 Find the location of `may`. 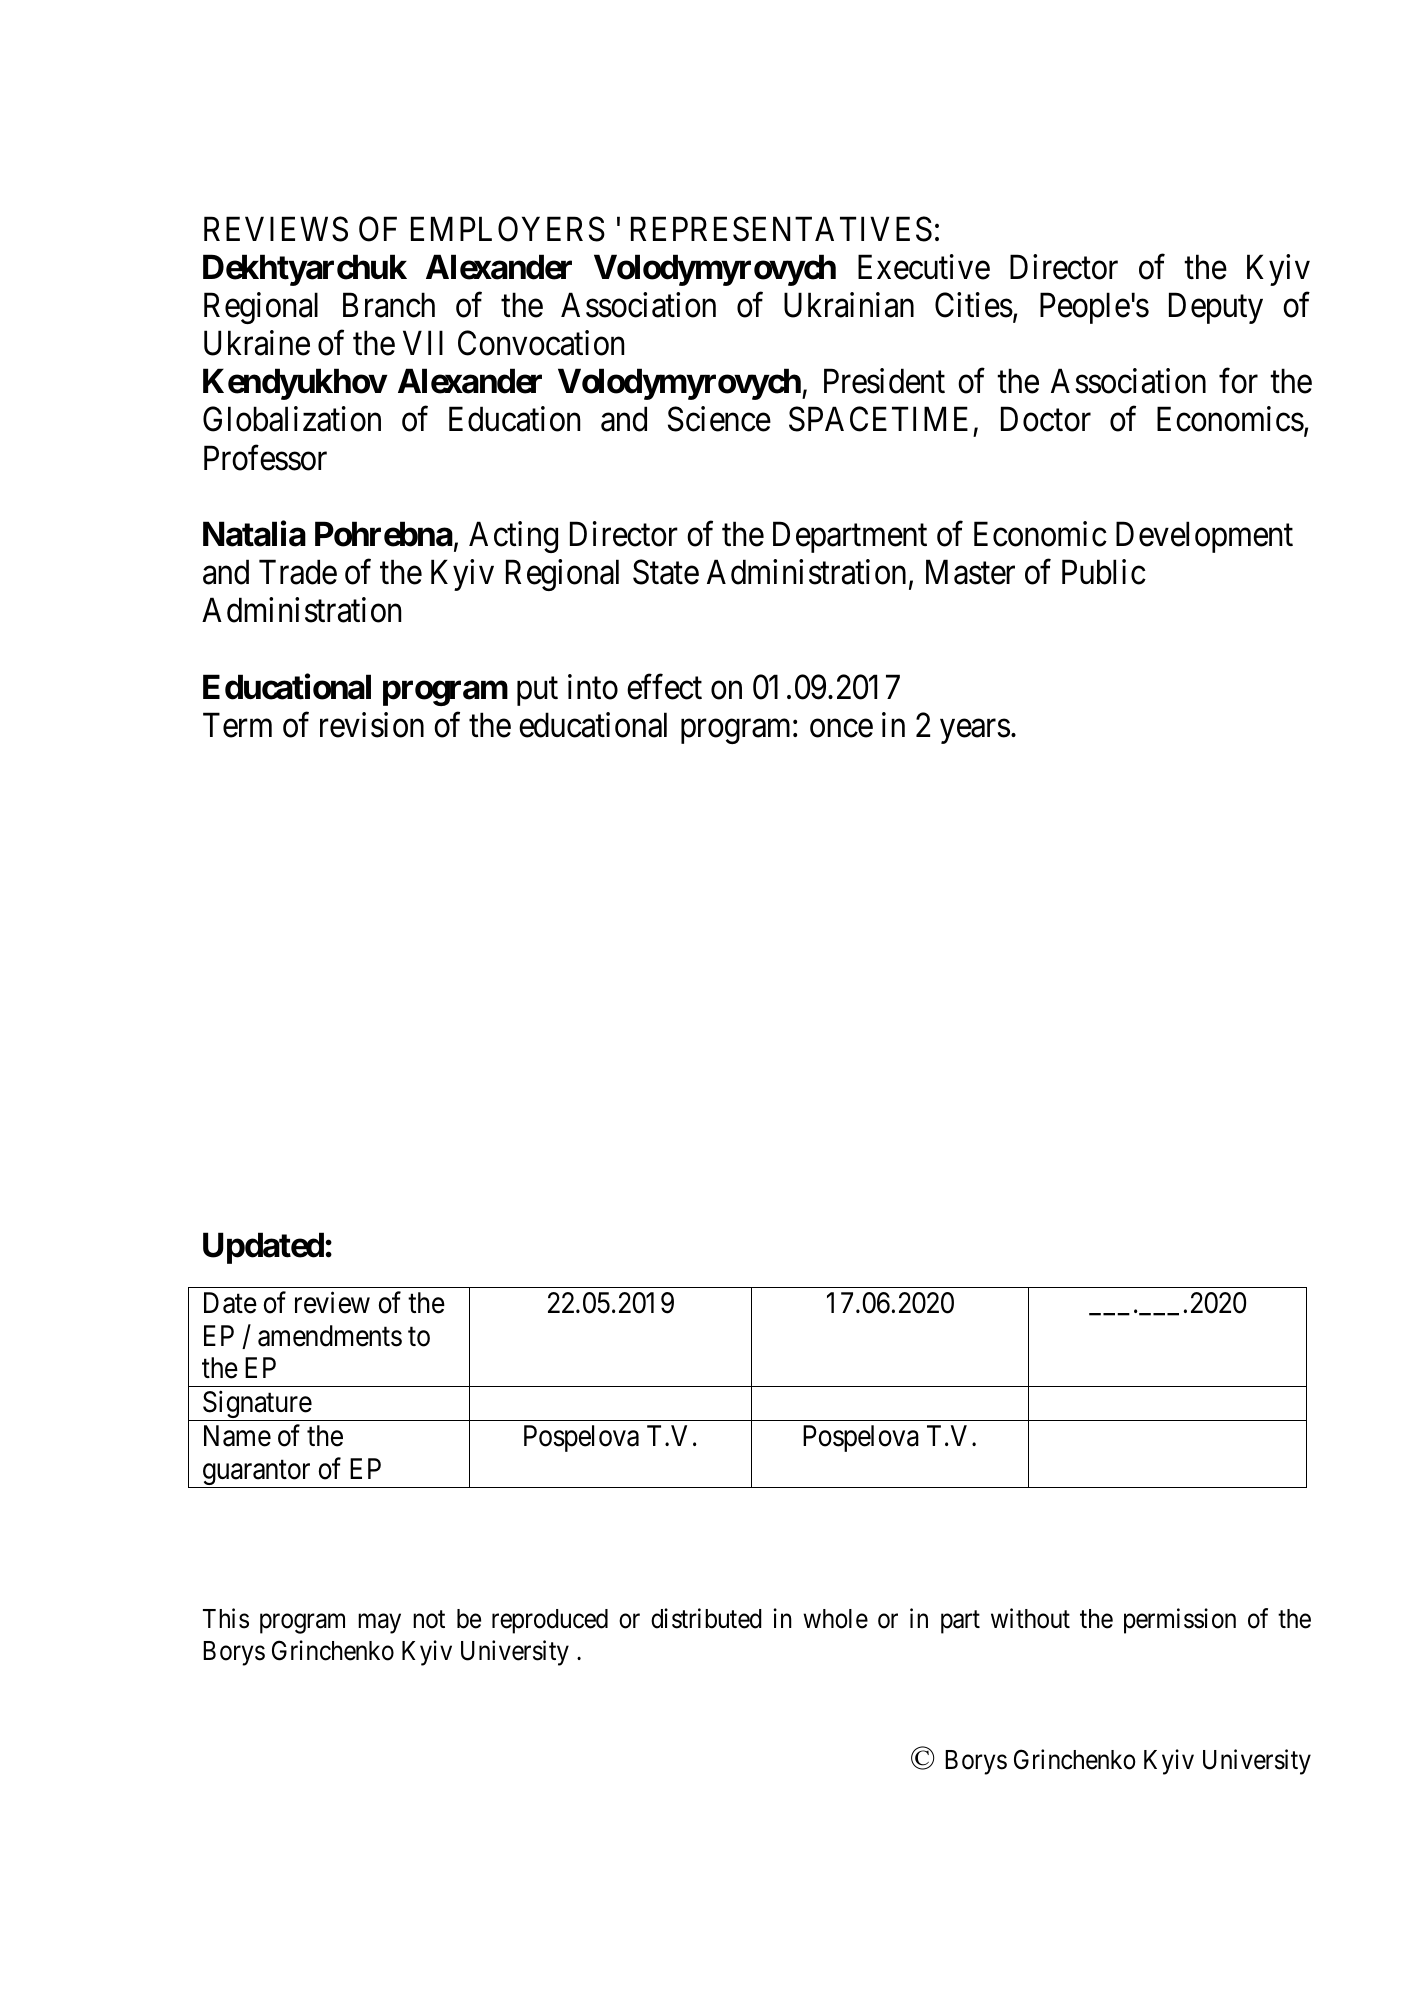

may is located at coordinates (379, 1624).
